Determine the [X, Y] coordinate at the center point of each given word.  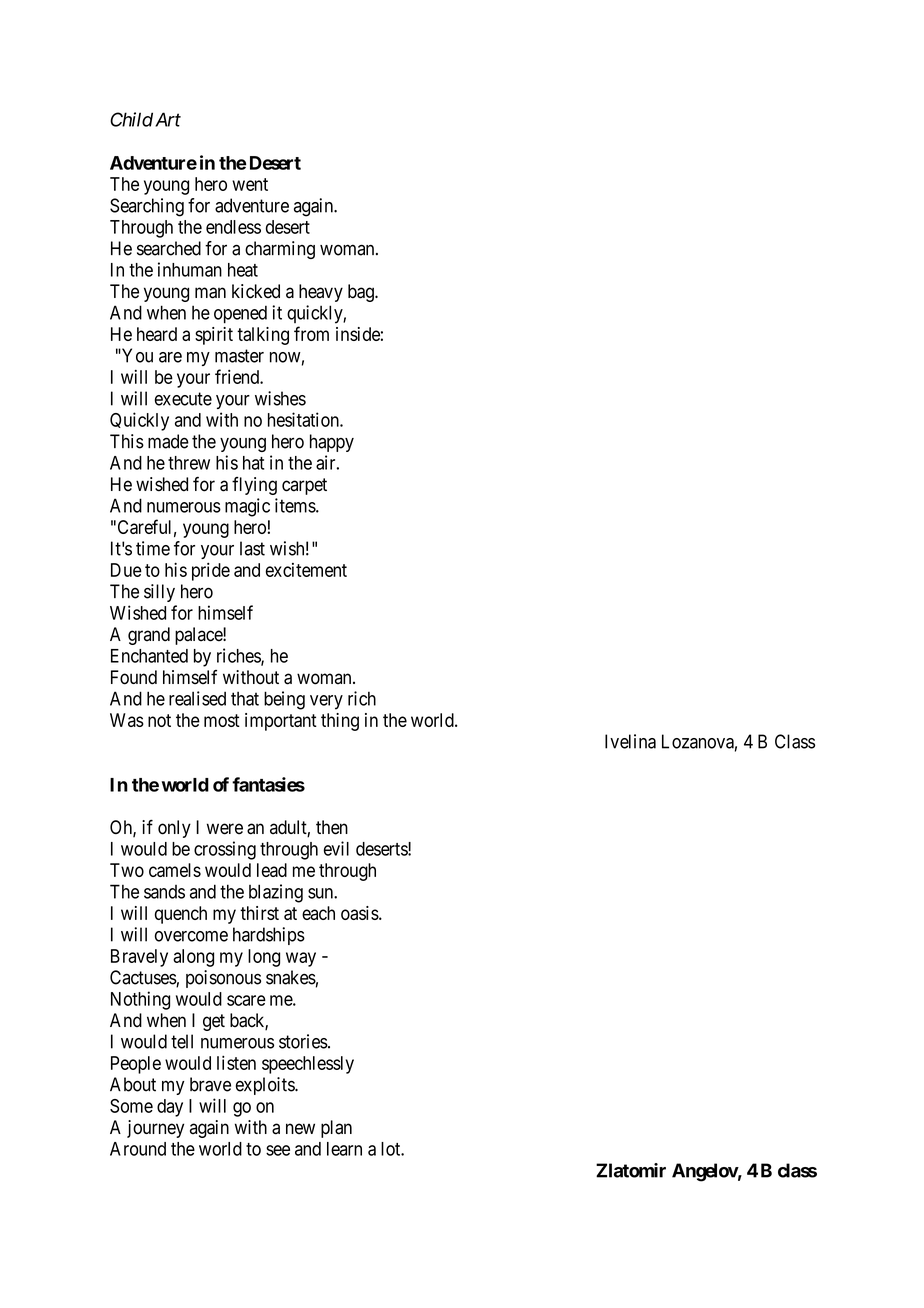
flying [254, 486]
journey [155, 1129]
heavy [321, 293]
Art [168, 119]
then [332, 827]
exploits [266, 1086]
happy [332, 443]
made [168, 441]
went [250, 184]
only [174, 829]
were [225, 829]
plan [336, 1129]
